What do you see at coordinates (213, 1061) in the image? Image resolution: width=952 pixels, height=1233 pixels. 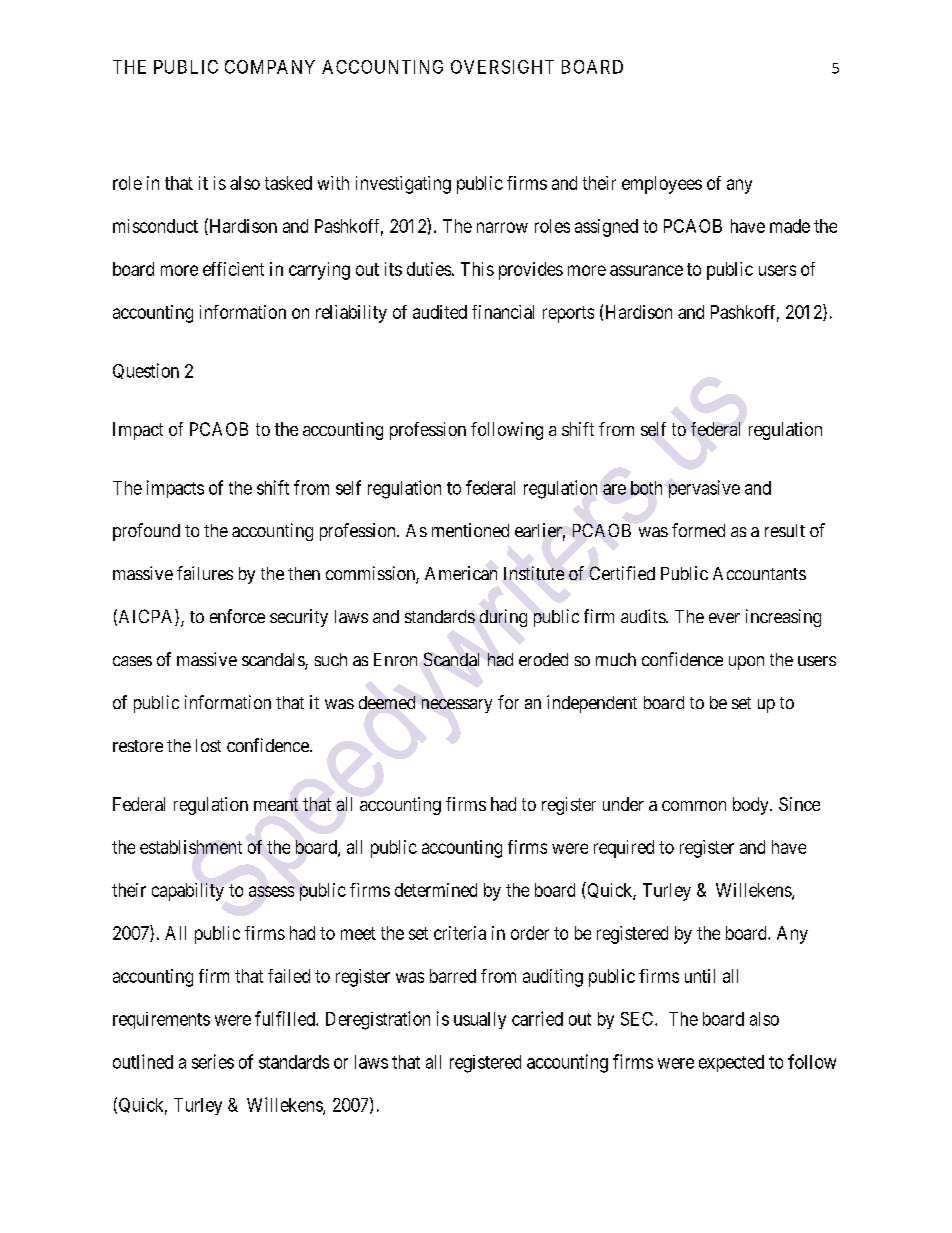 I see `series` at bounding box center [213, 1061].
